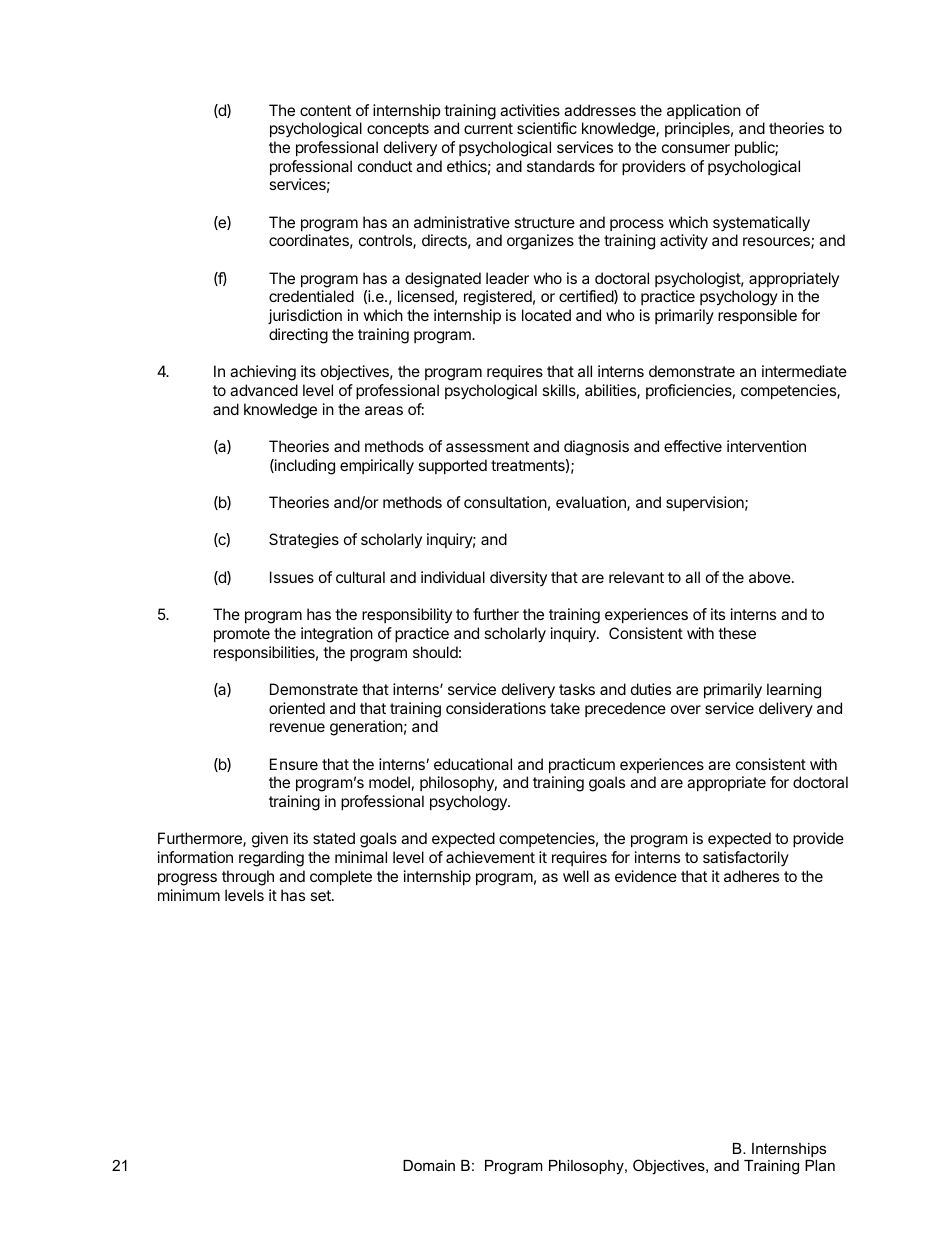 The height and width of the screenshot is (1233, 952). I want to click on current, so click(488, 128).
